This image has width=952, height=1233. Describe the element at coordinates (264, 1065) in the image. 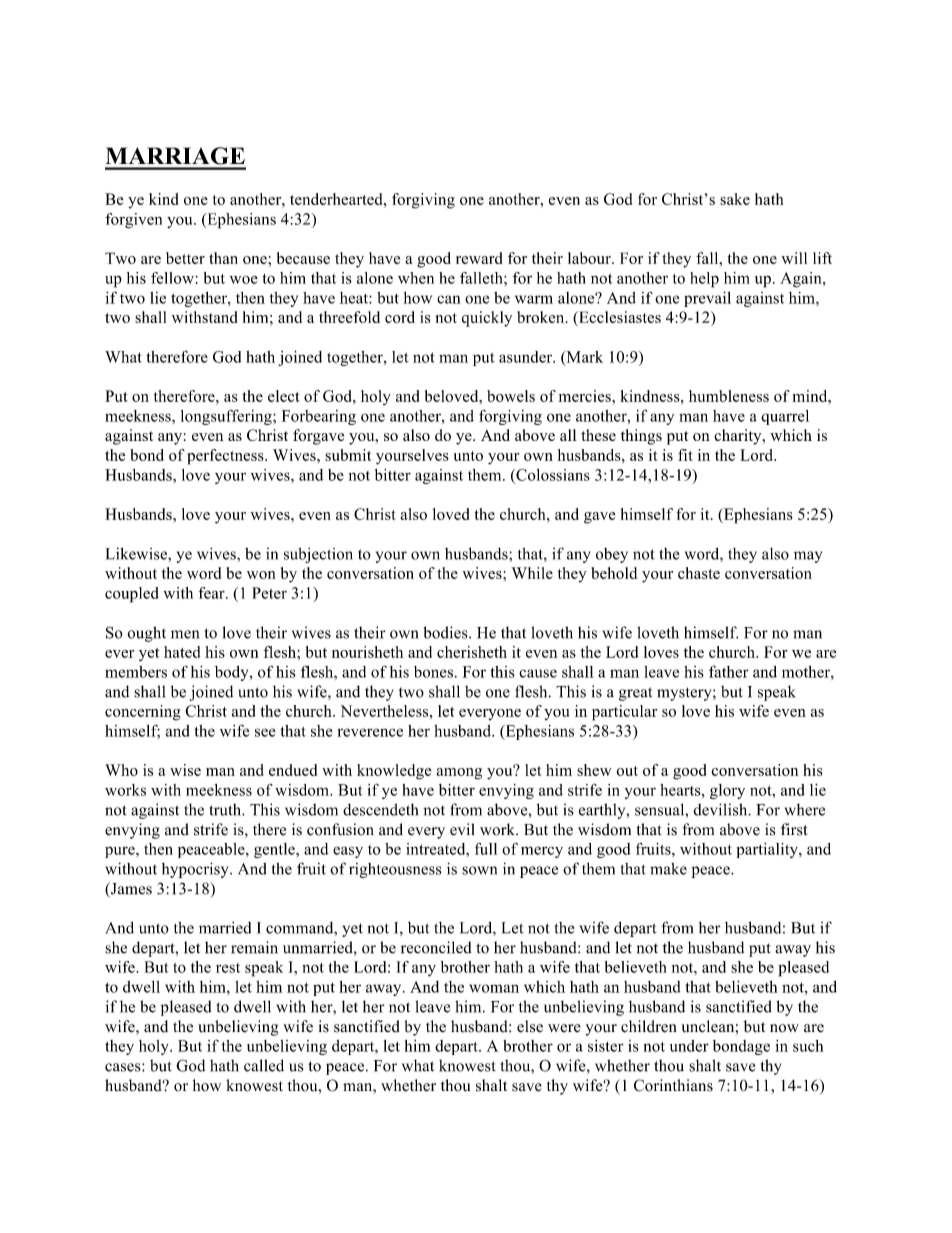

I see `called` at that location.
